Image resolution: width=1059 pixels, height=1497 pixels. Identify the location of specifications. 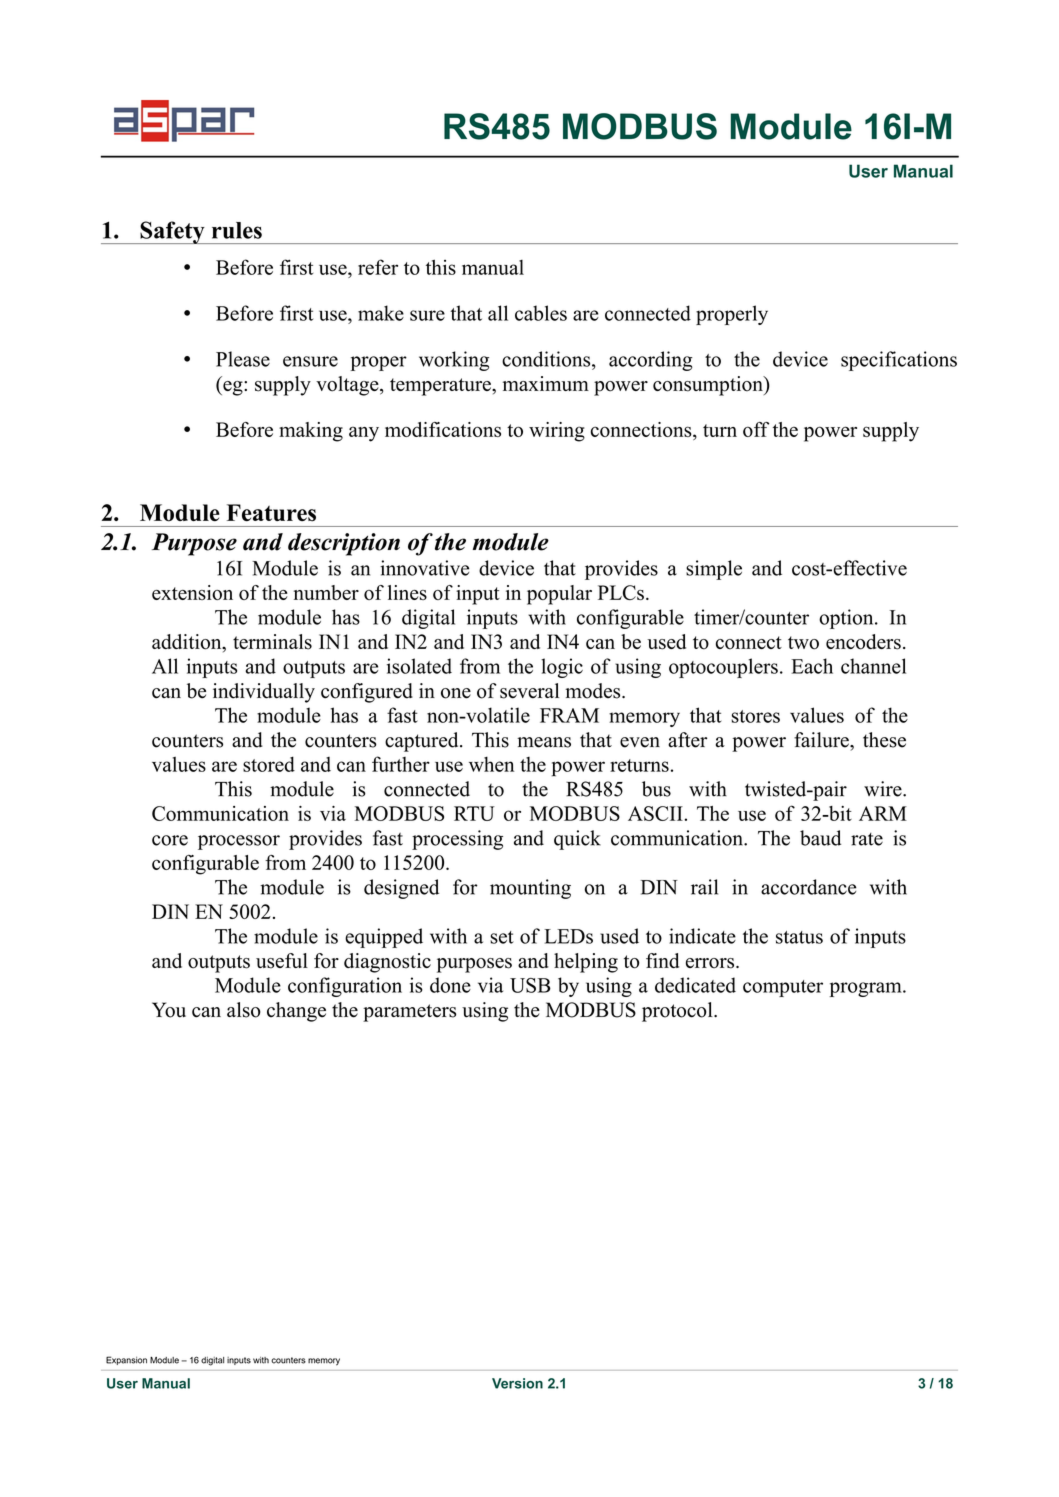
(899, 361).
